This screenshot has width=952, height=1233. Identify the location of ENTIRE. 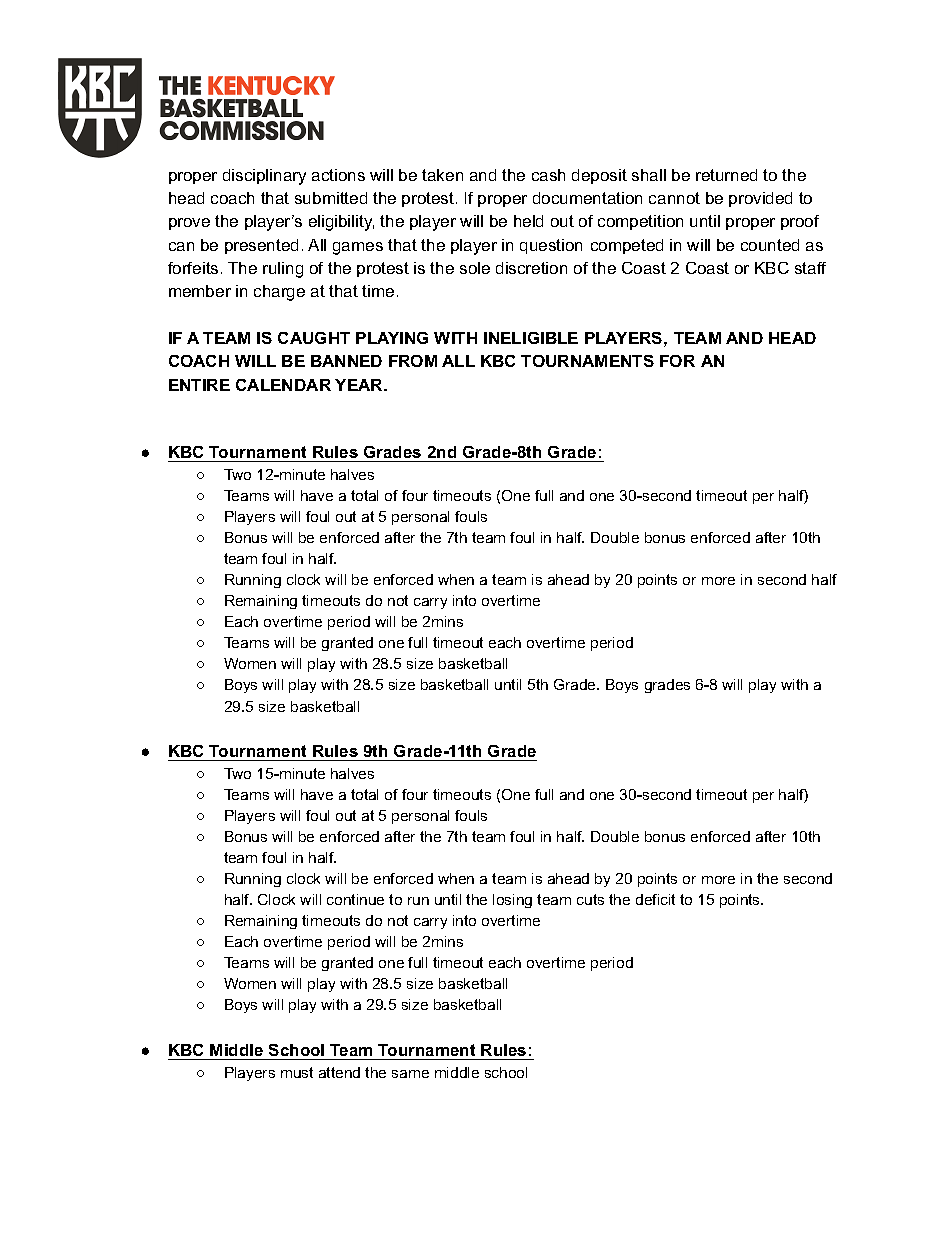
(199, 385).
